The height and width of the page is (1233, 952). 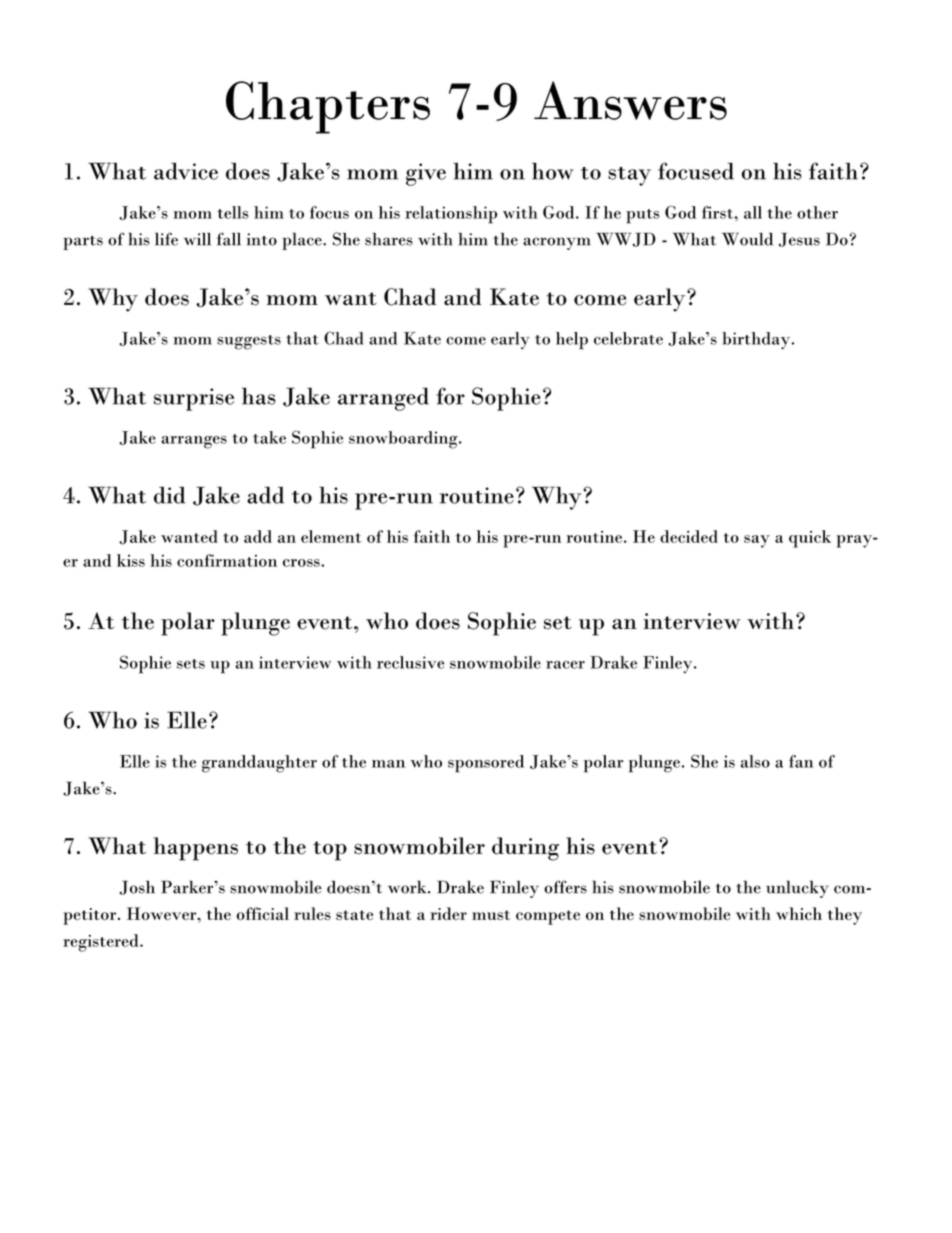 I want to click on also, so click(x=755, y=761).
